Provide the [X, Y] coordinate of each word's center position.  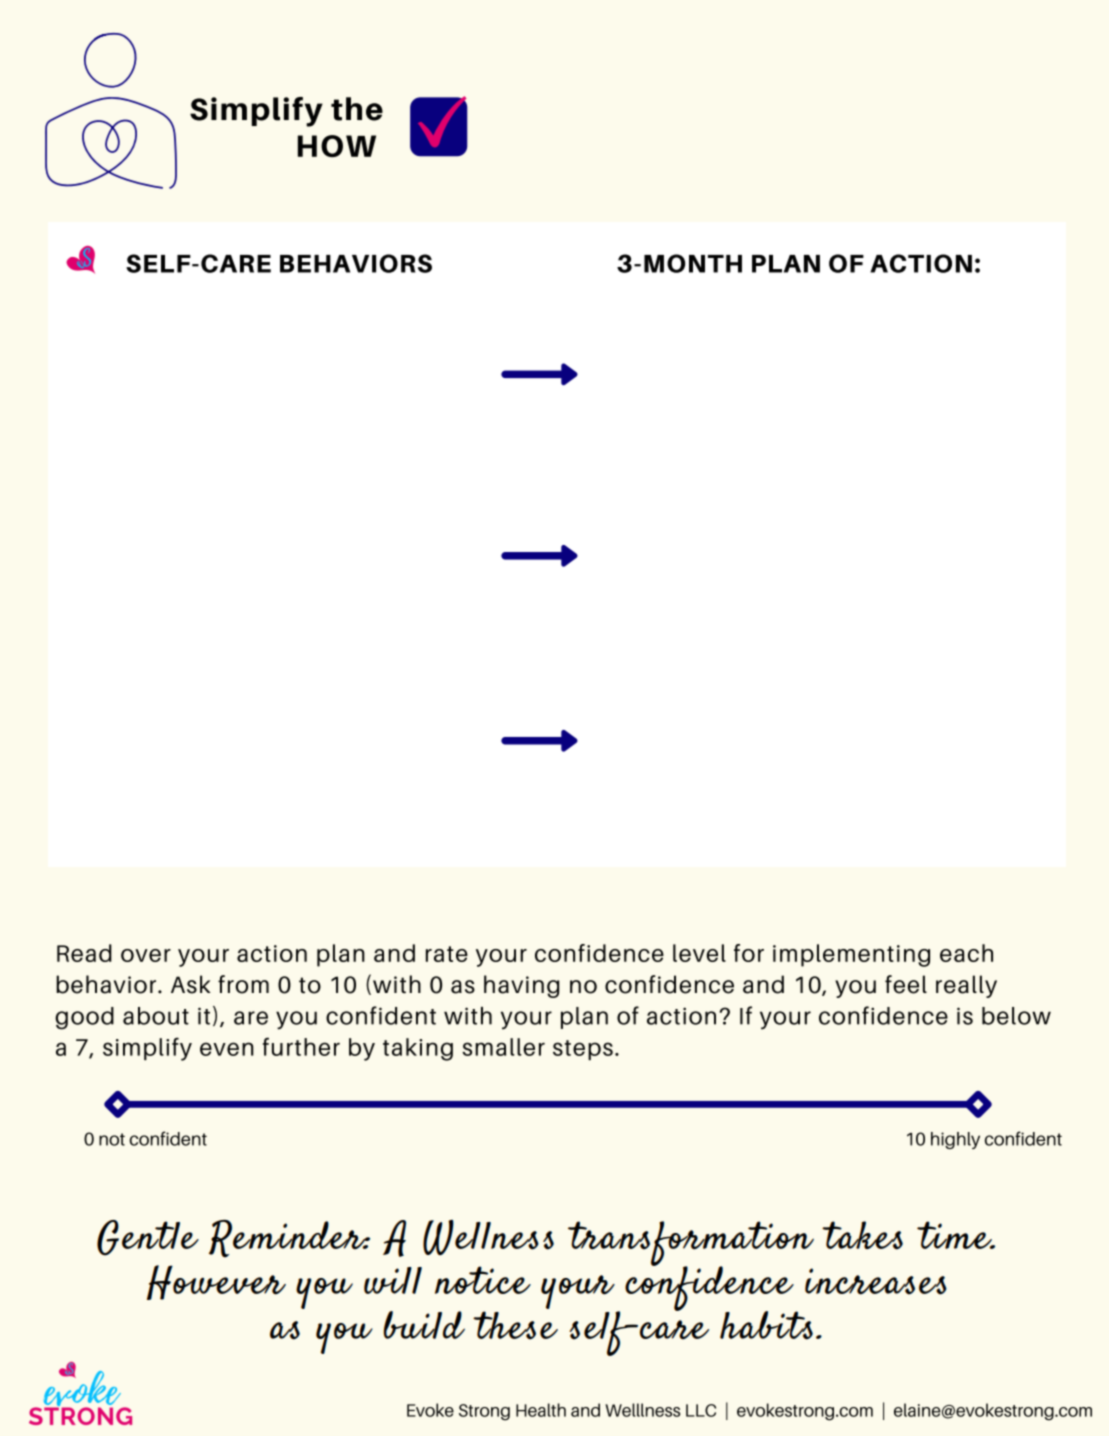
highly [955, 1140]
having [521, 986]
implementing [851, 955]
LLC [701, 1410]
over [146, 955]
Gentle [148, 1238]
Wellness [488, 1237]
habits [766, 1325]
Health [541, 1410]
